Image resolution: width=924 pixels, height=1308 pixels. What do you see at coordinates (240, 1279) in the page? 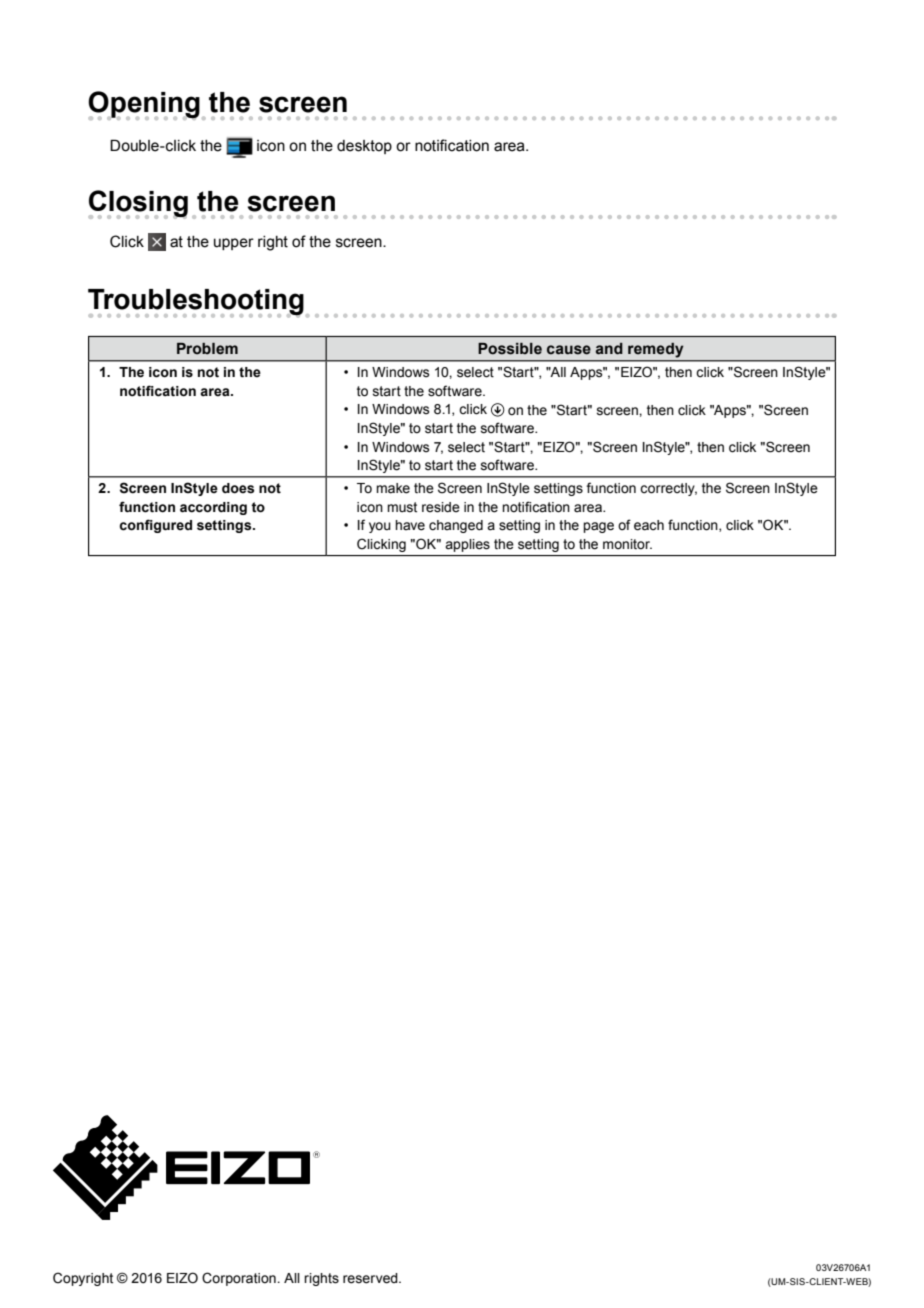
I see `Corporation` at bounding box center [240, 1279].
